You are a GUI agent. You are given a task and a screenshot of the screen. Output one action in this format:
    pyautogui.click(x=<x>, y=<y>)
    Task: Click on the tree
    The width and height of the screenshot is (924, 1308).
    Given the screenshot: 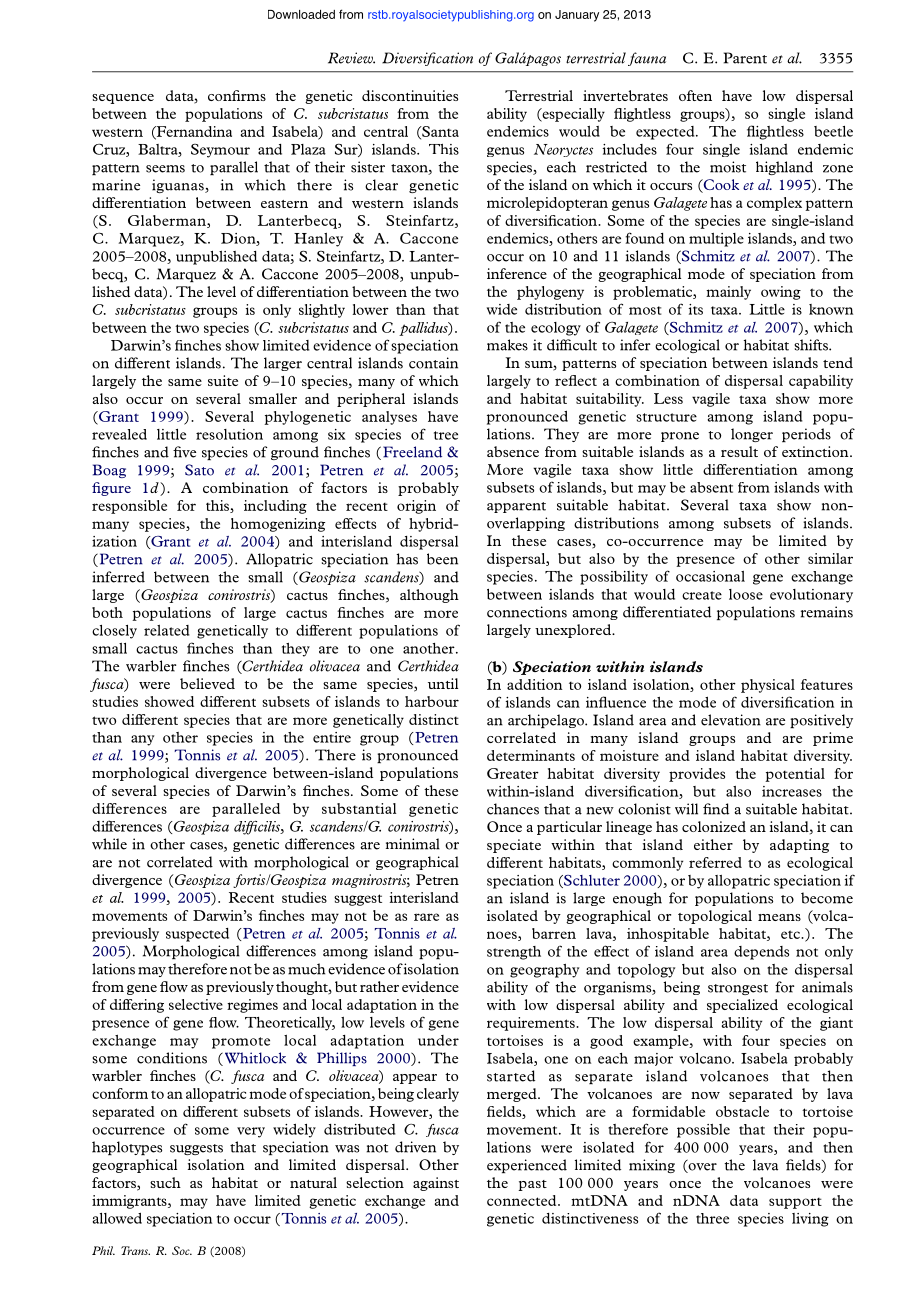 What is the action you would take?
    pyautogui.click(x=446, y=435)
